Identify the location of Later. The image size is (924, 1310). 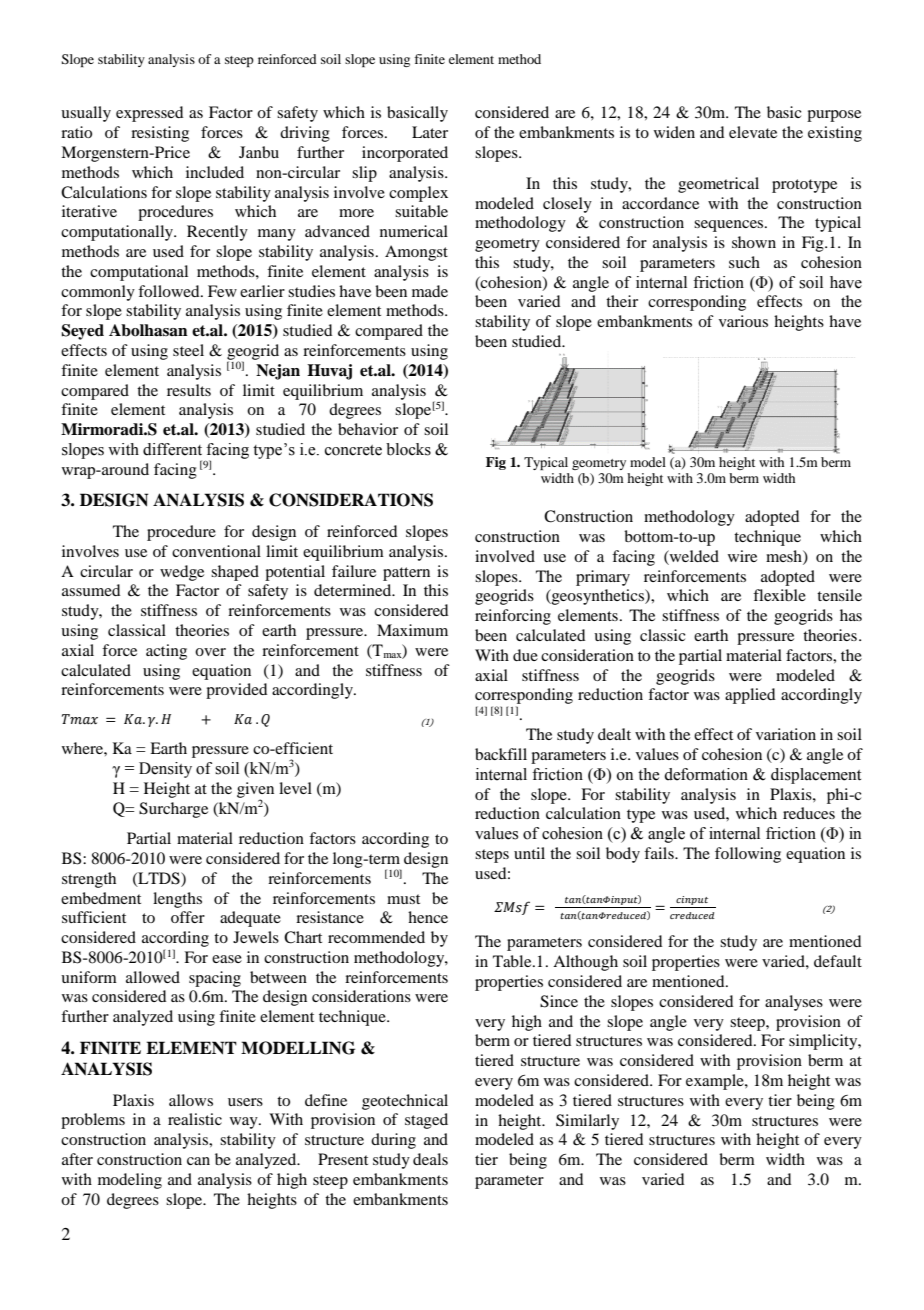
(430, 132).
